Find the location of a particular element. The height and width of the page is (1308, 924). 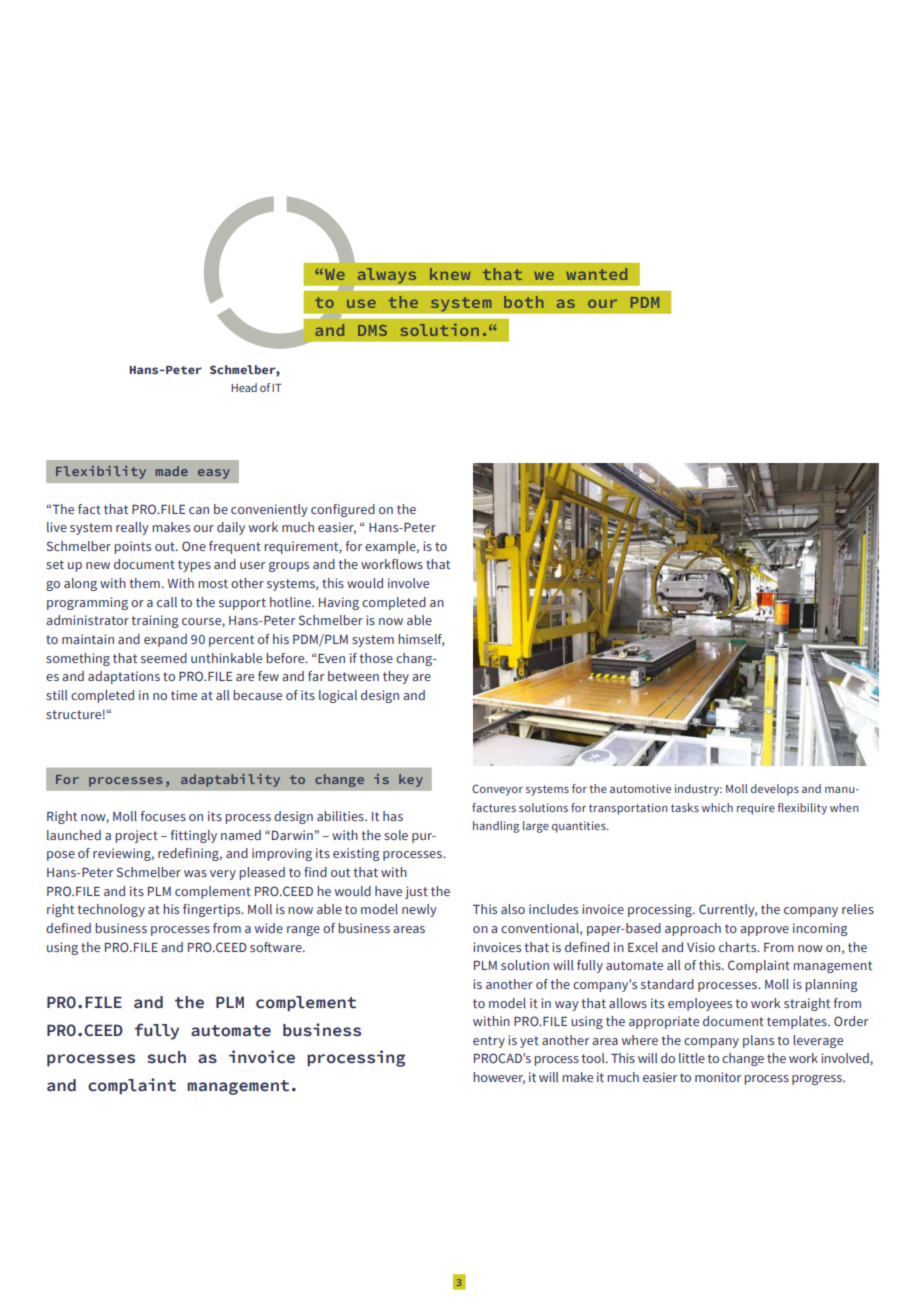

just is located at coordinates (416, 892).
